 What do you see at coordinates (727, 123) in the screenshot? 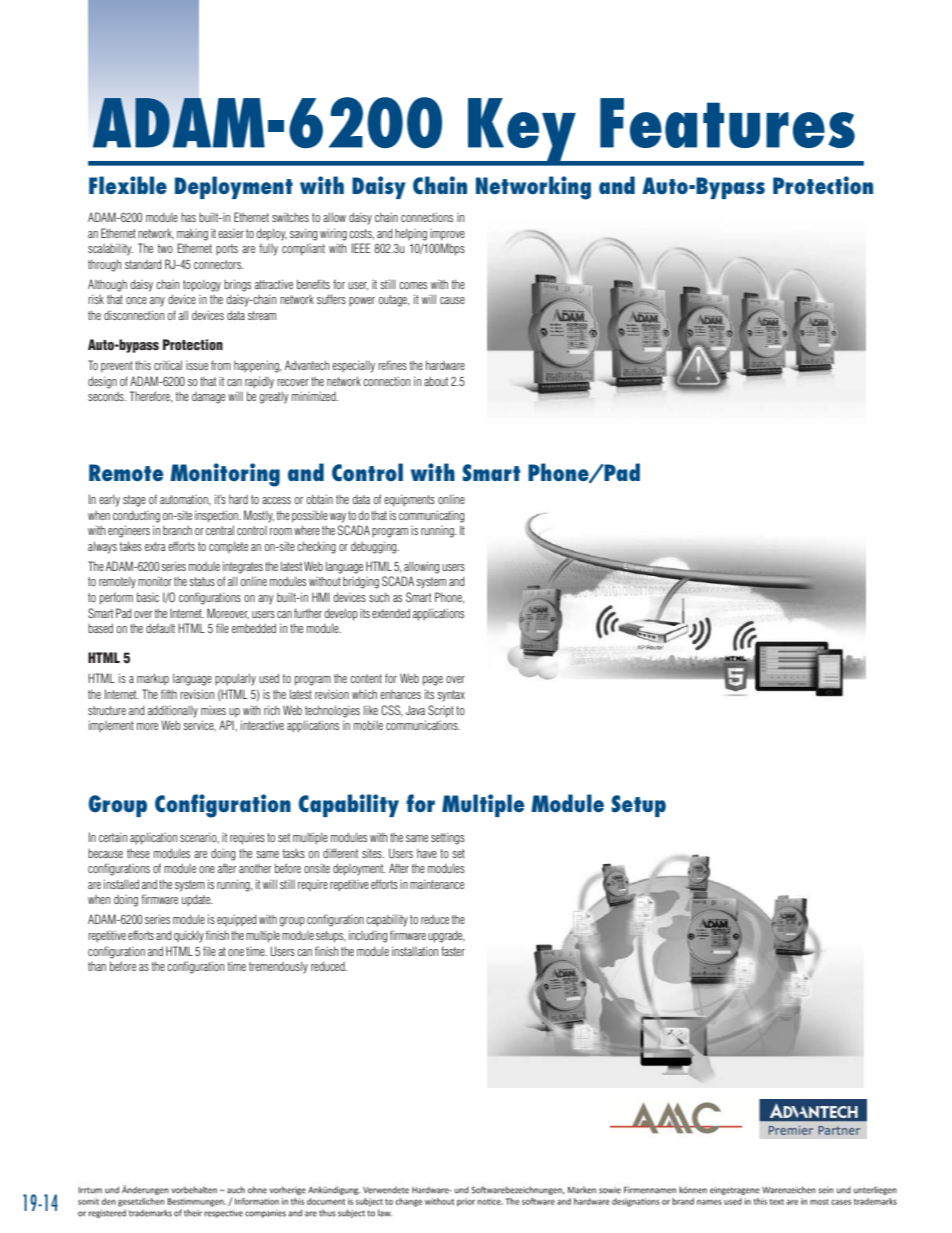
I see `Features` at bounding box center [727, 123].
